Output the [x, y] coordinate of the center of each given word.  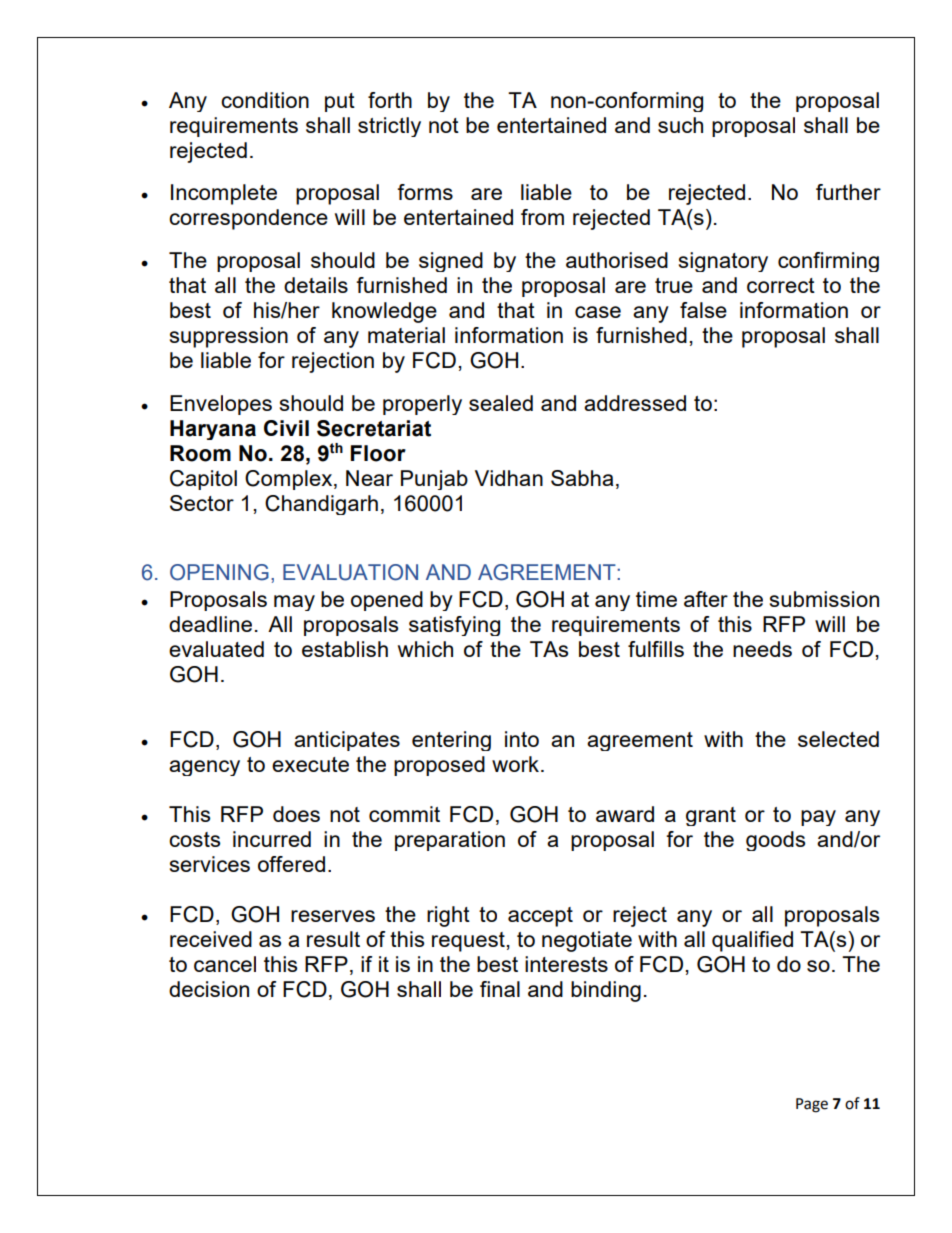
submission [824, 599]
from [542, 217]
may [294, 603]
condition [265, 100]
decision [209, 989]
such [680, 125]
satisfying [454, 626]
